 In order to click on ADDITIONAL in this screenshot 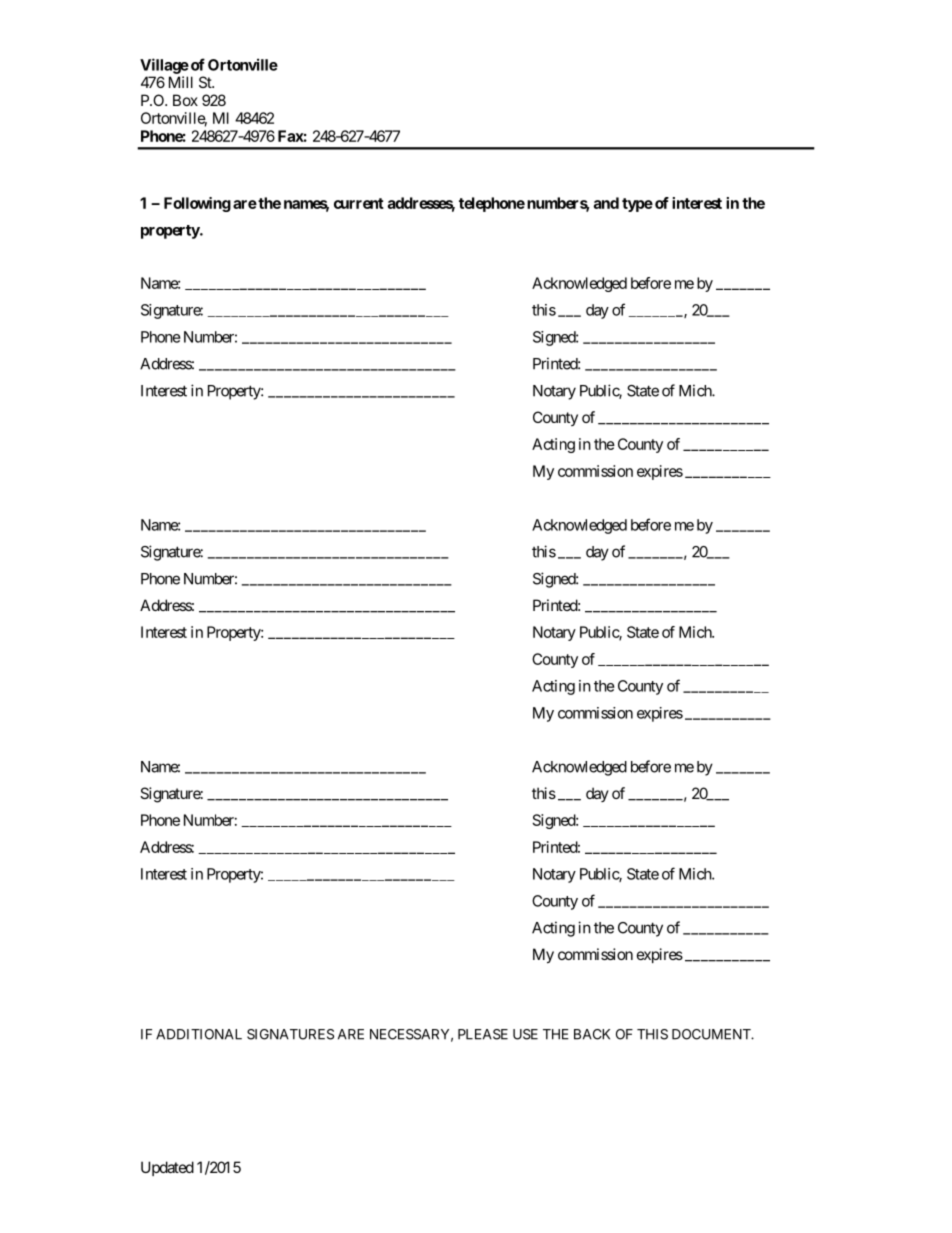, I will do `click(199, 1034)`.
